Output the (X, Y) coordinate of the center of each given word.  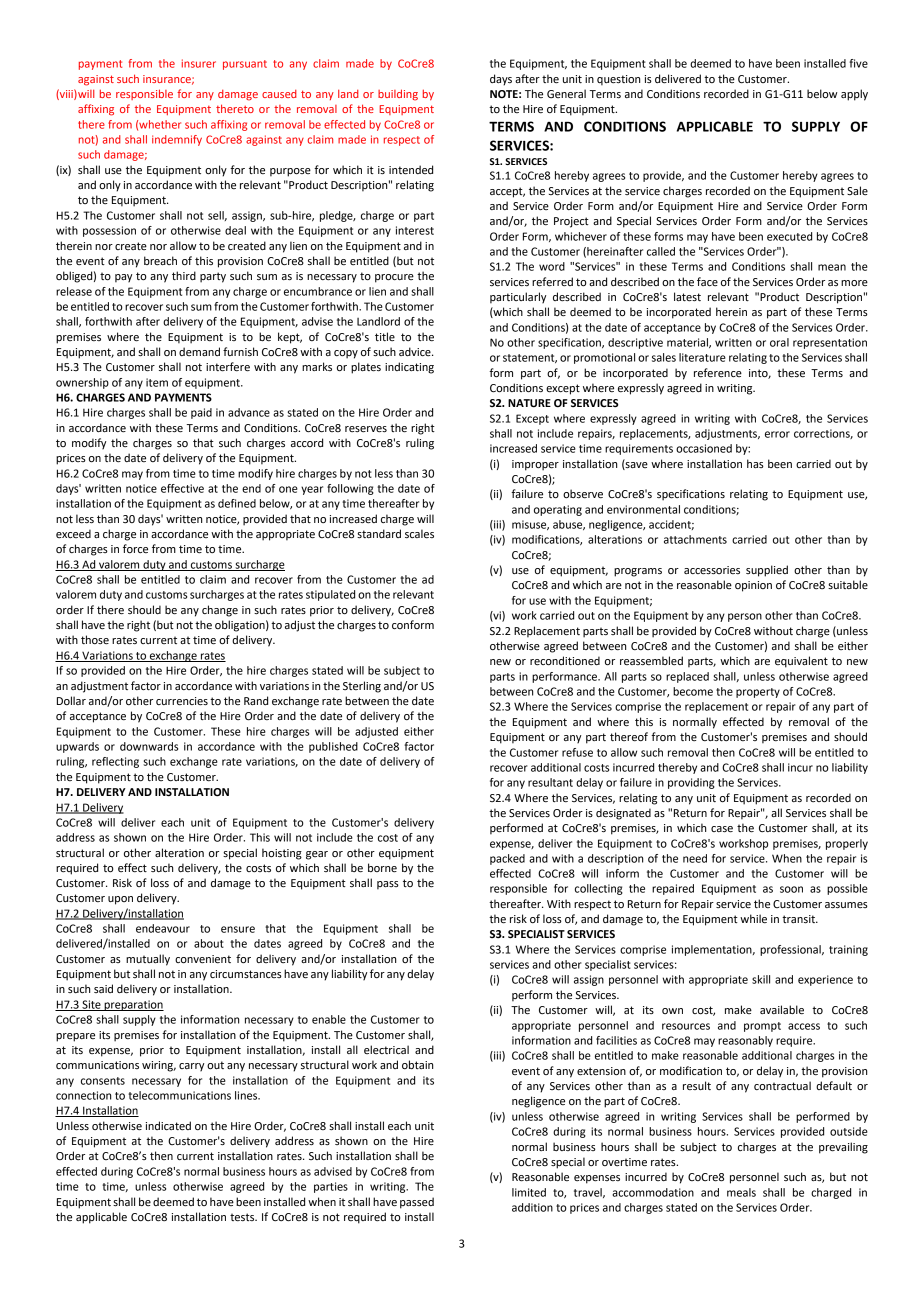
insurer (199, 63)
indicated (168, 1126)
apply (854, 95)
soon (791, 889)
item (157, 382)
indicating (409, 368)
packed (507, 859)
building (398, 95)
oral (779, 342)
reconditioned (565, 661)
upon (120, 900)
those (95, 640)
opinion (753, 586)
